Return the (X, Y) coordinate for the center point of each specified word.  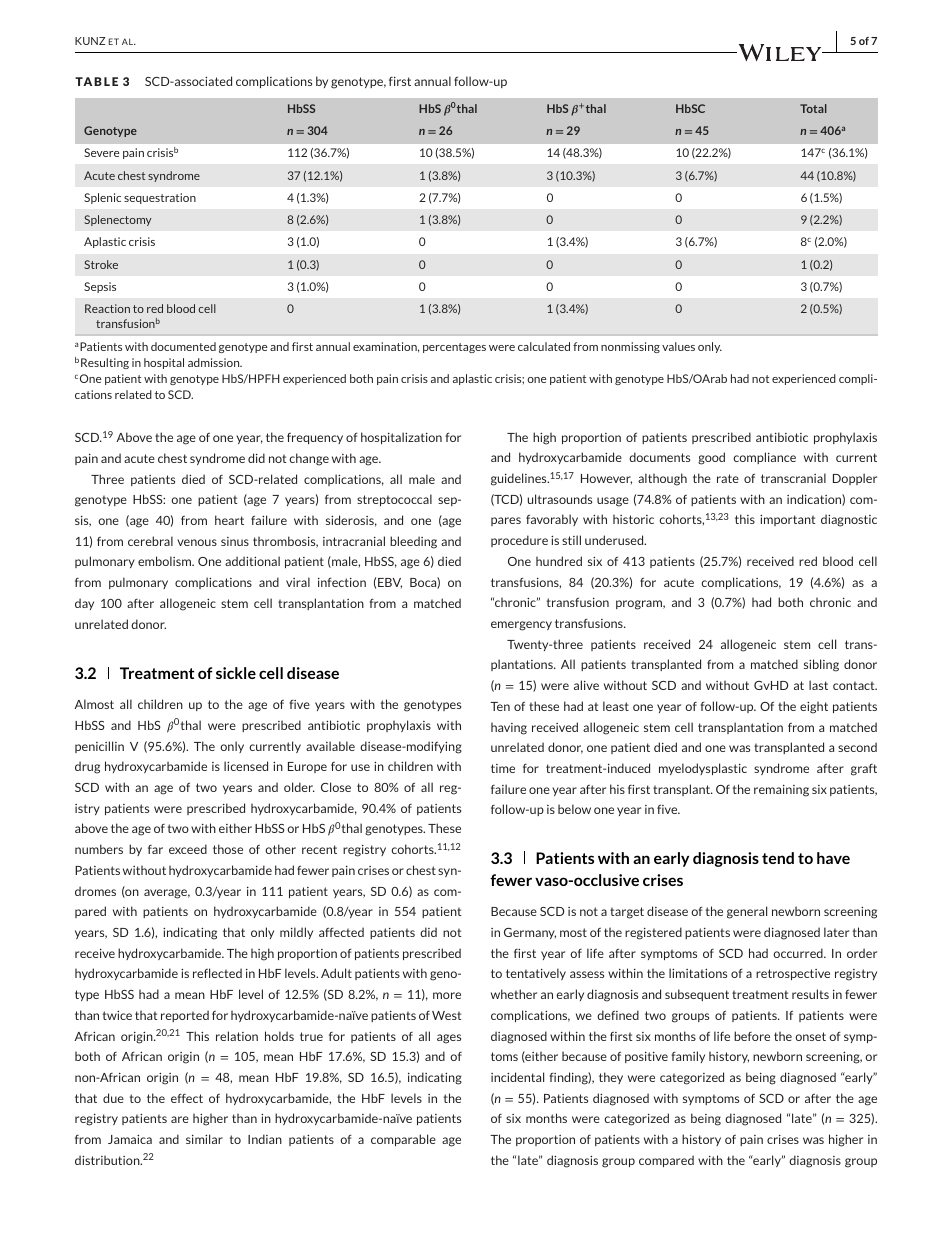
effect (187, 1098)
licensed (246, 766)
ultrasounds (560, 499)
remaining (781, 791)
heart (229, 520)
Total (813, 108)
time (503, 768)
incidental (517, 1077)
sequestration (160, 198)
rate (728, 478)
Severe (101, 152)
